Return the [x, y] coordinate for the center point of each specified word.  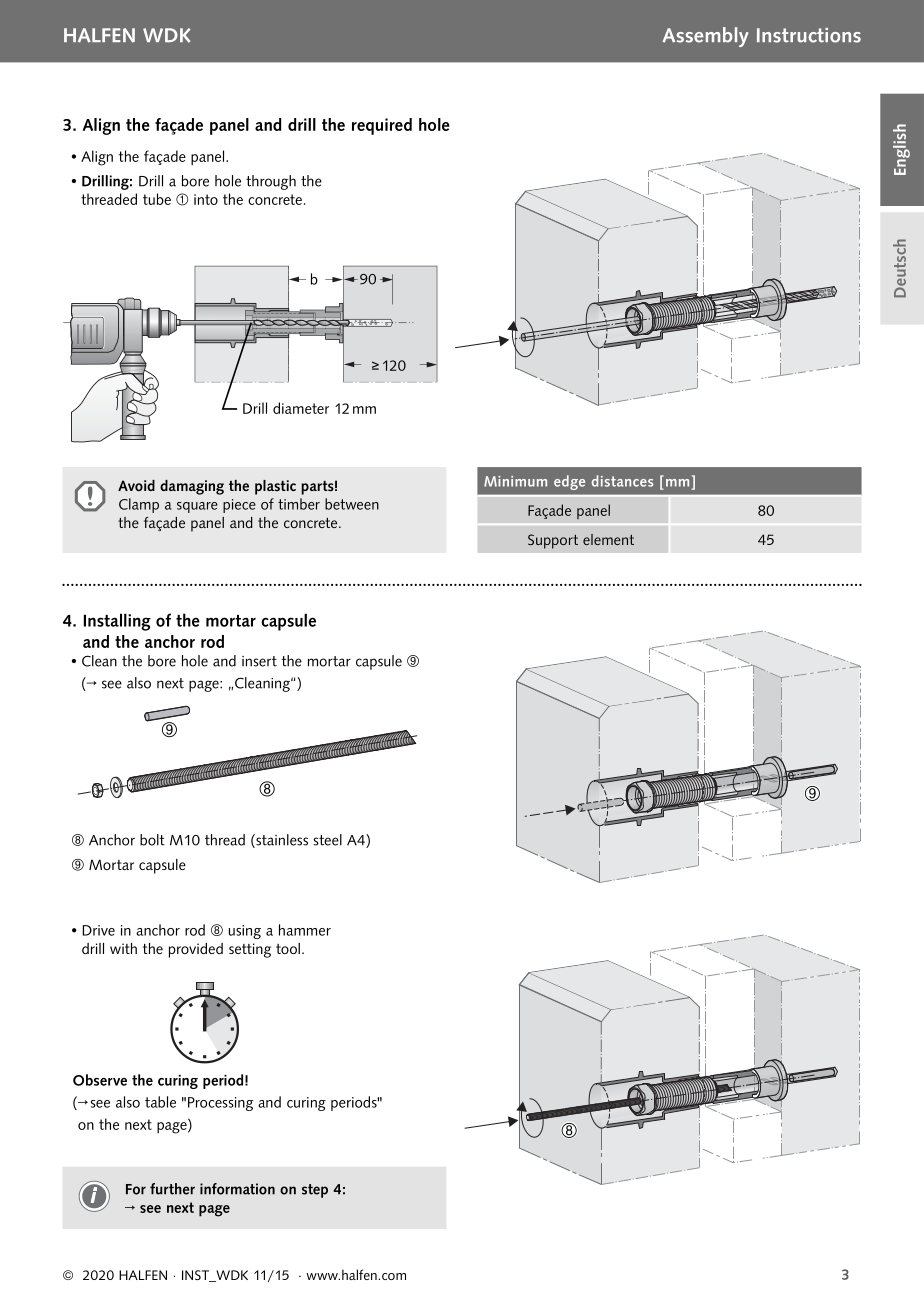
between [352, 504]
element [608, 539]
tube [157, 199]
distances [622, 481]
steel [328, 840]
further [172, 1189]
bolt [152, 840]
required [382, 126]
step [315, 1191]
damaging [192, 487]
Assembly [705, 37]
